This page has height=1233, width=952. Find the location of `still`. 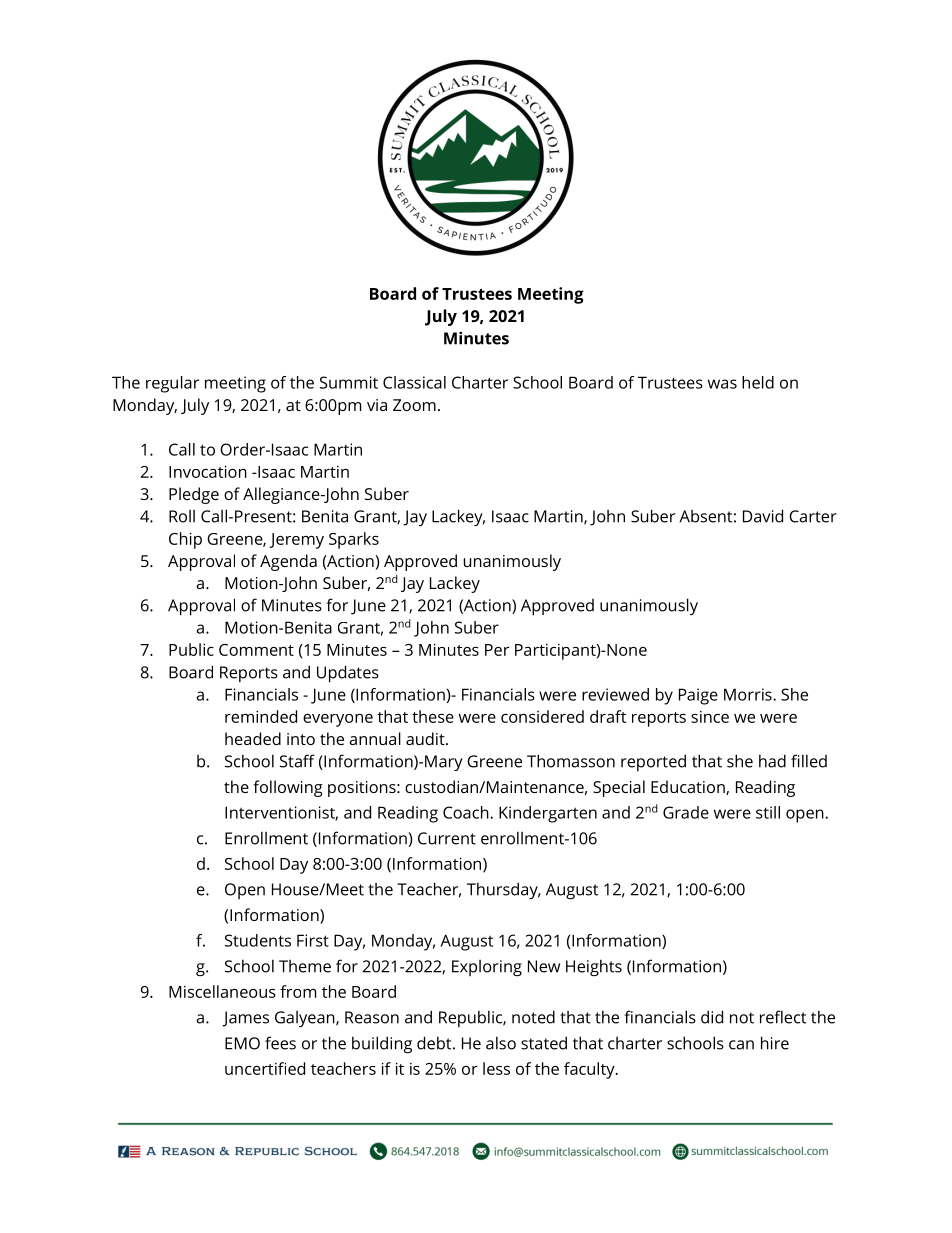

still is located at coordinates (768, 812).
